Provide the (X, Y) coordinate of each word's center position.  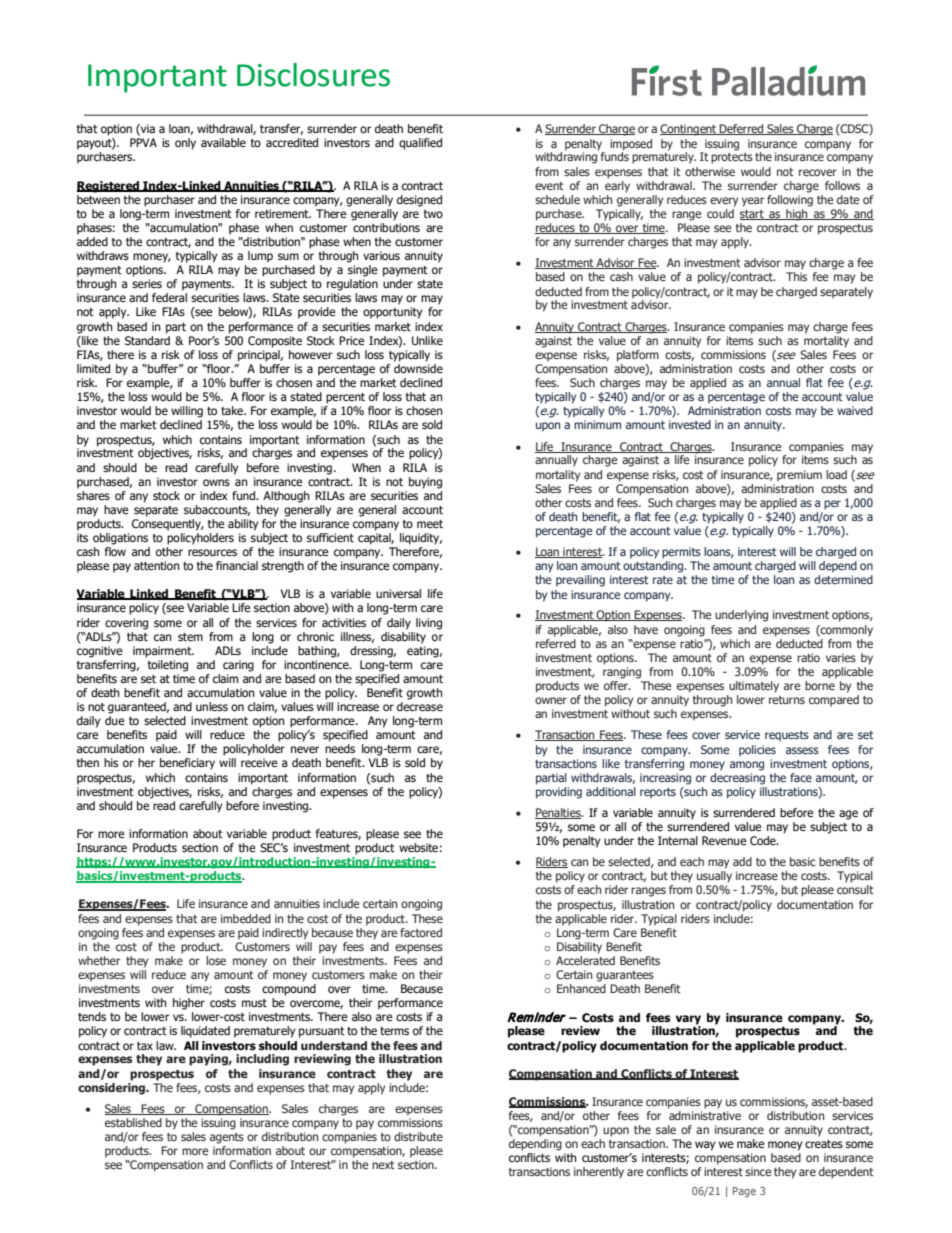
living (429, 624)
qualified (420, 144)
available (223, 142)
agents (227, 1138)
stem (190, 637)
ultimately (754, 687)
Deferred (742, 129)
